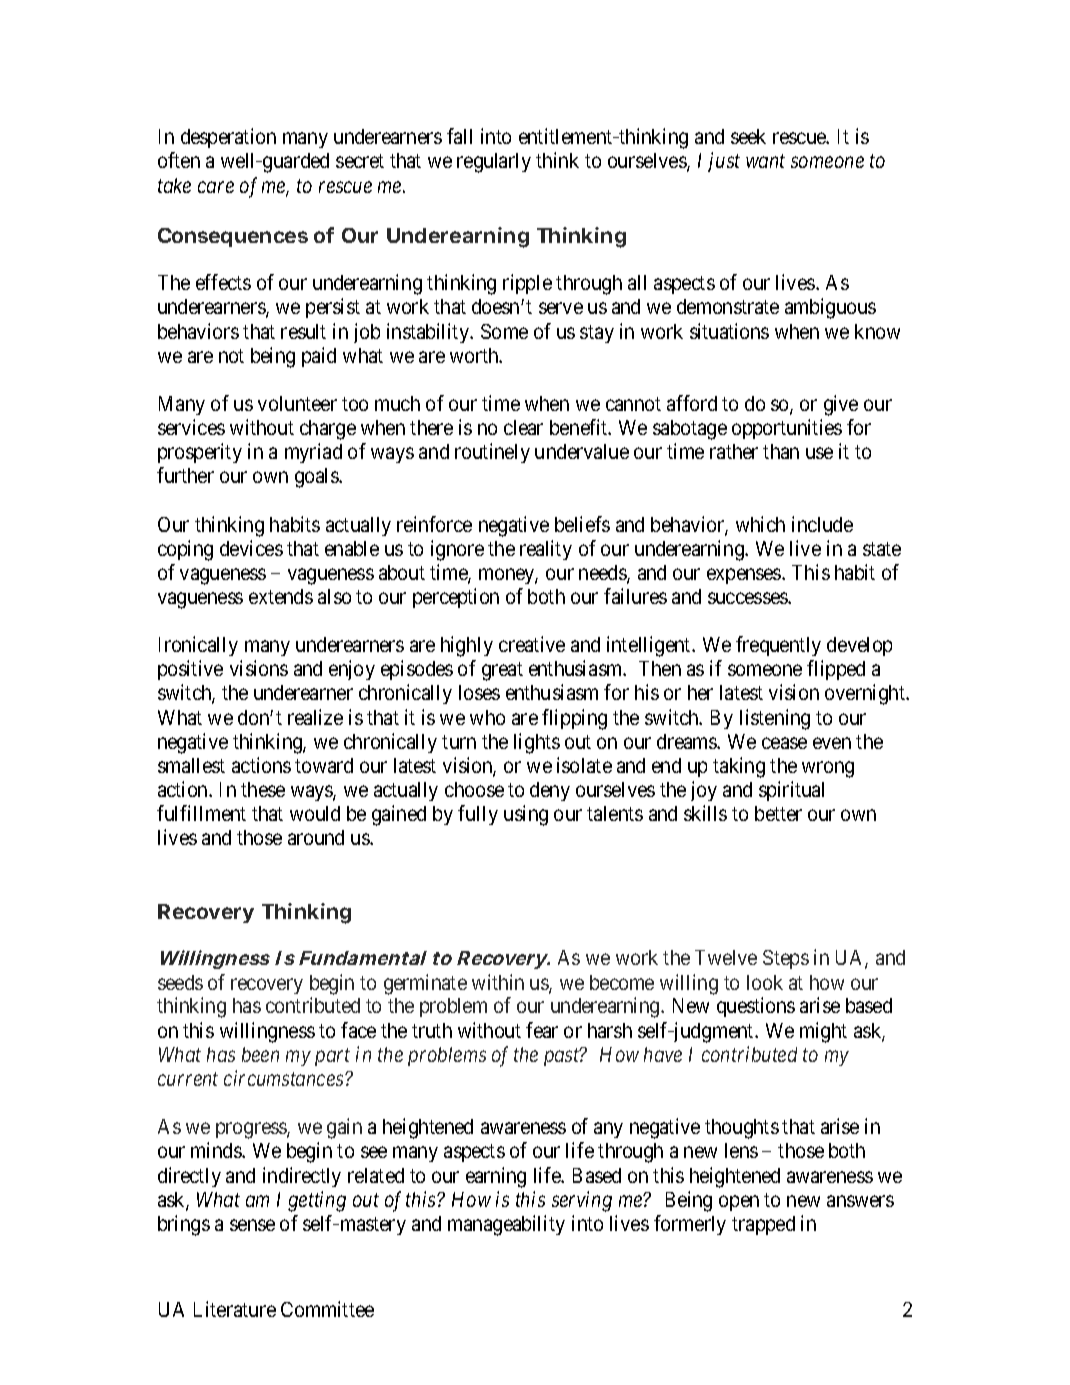 Image resolution: width=1070 pixels, height=1385 pixels. Describe the element at coordinates (765, 161) in the screenshot. I see `want` at that location.
